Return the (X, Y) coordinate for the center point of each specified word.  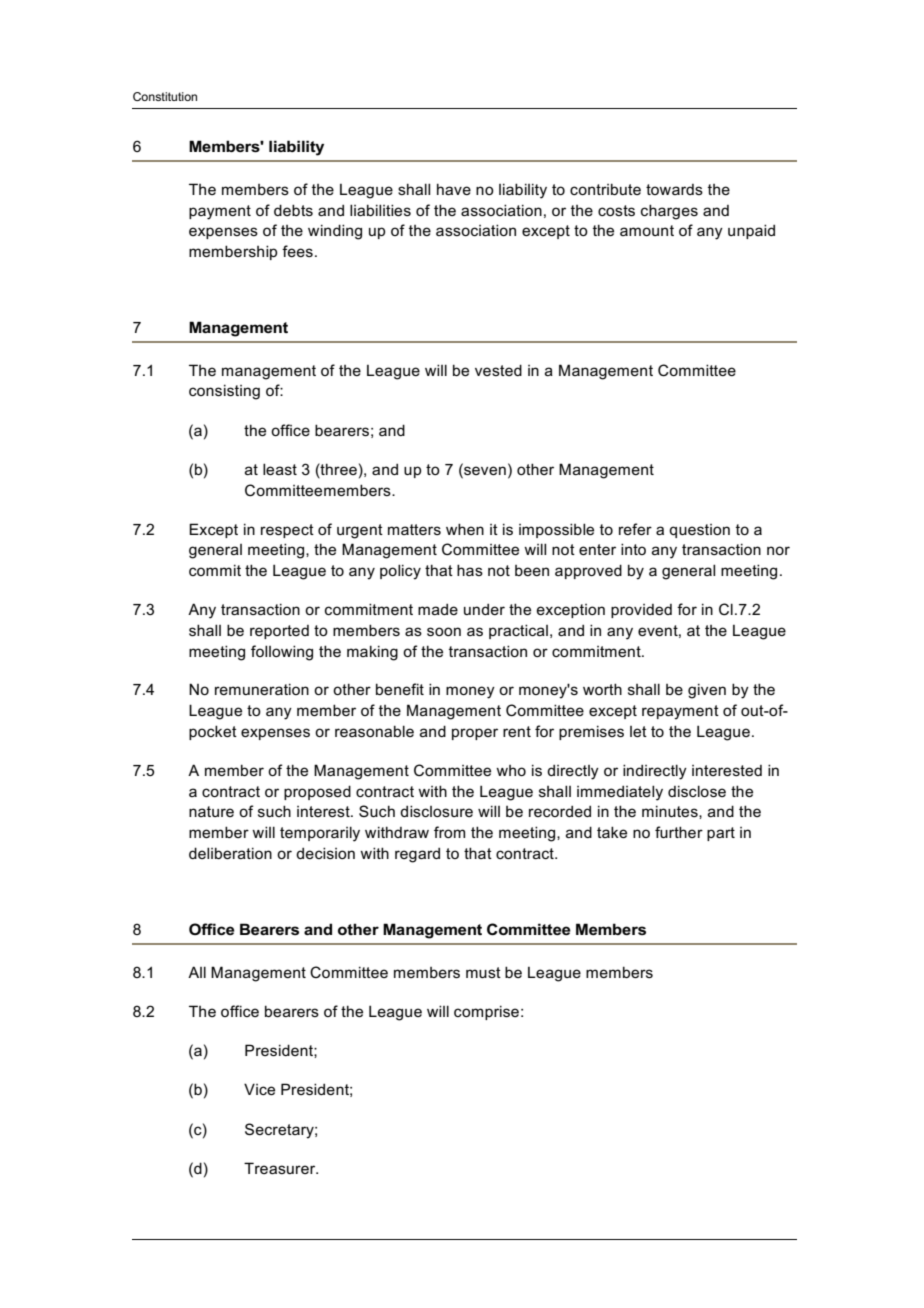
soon (444, 631)
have (454, 189)
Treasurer (281, 1168)
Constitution (165, 96)
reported (279, 632)
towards (674, 189)
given (707, 691)
